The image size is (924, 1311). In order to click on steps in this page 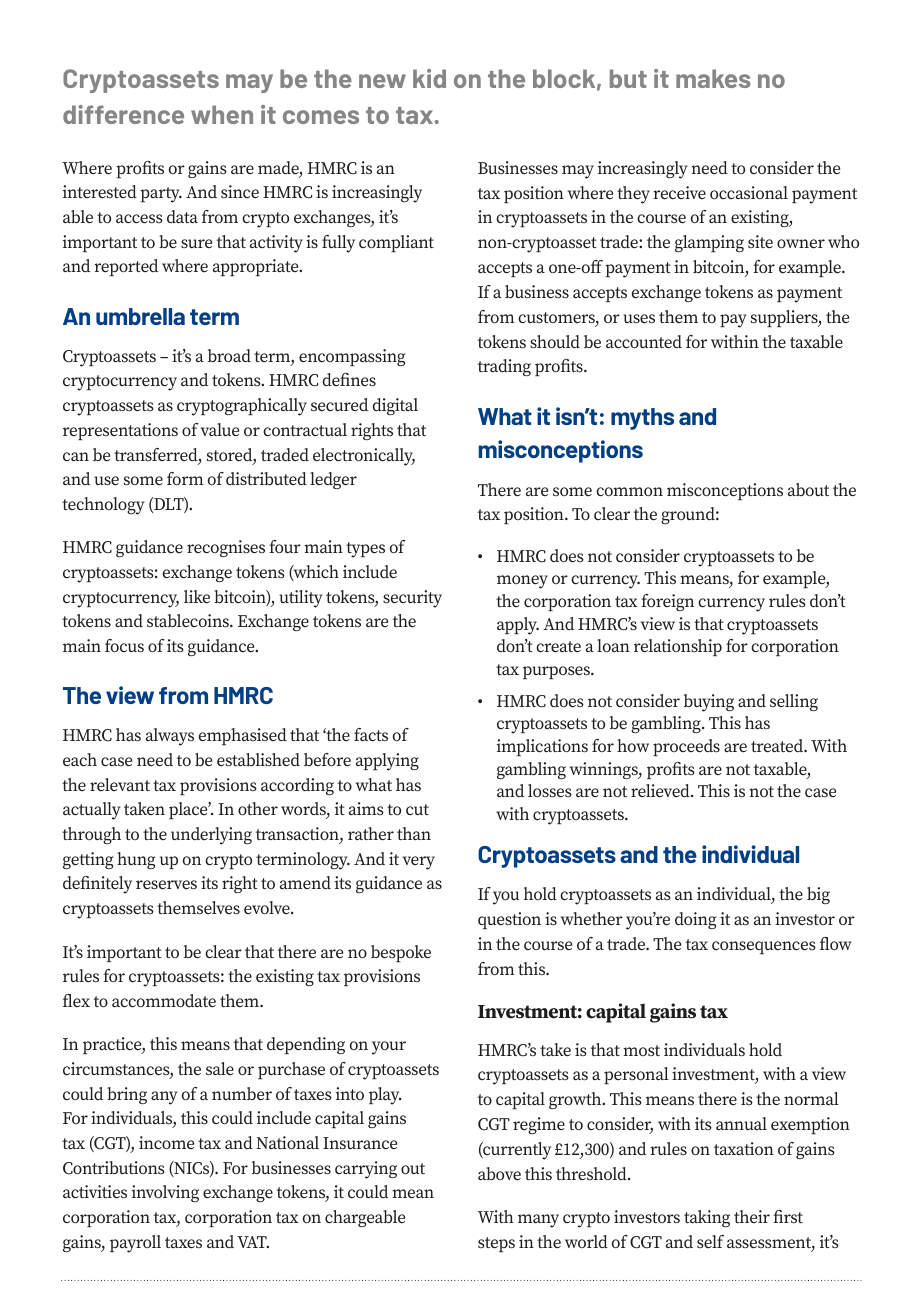, I will do `click(496, 1244)`.
